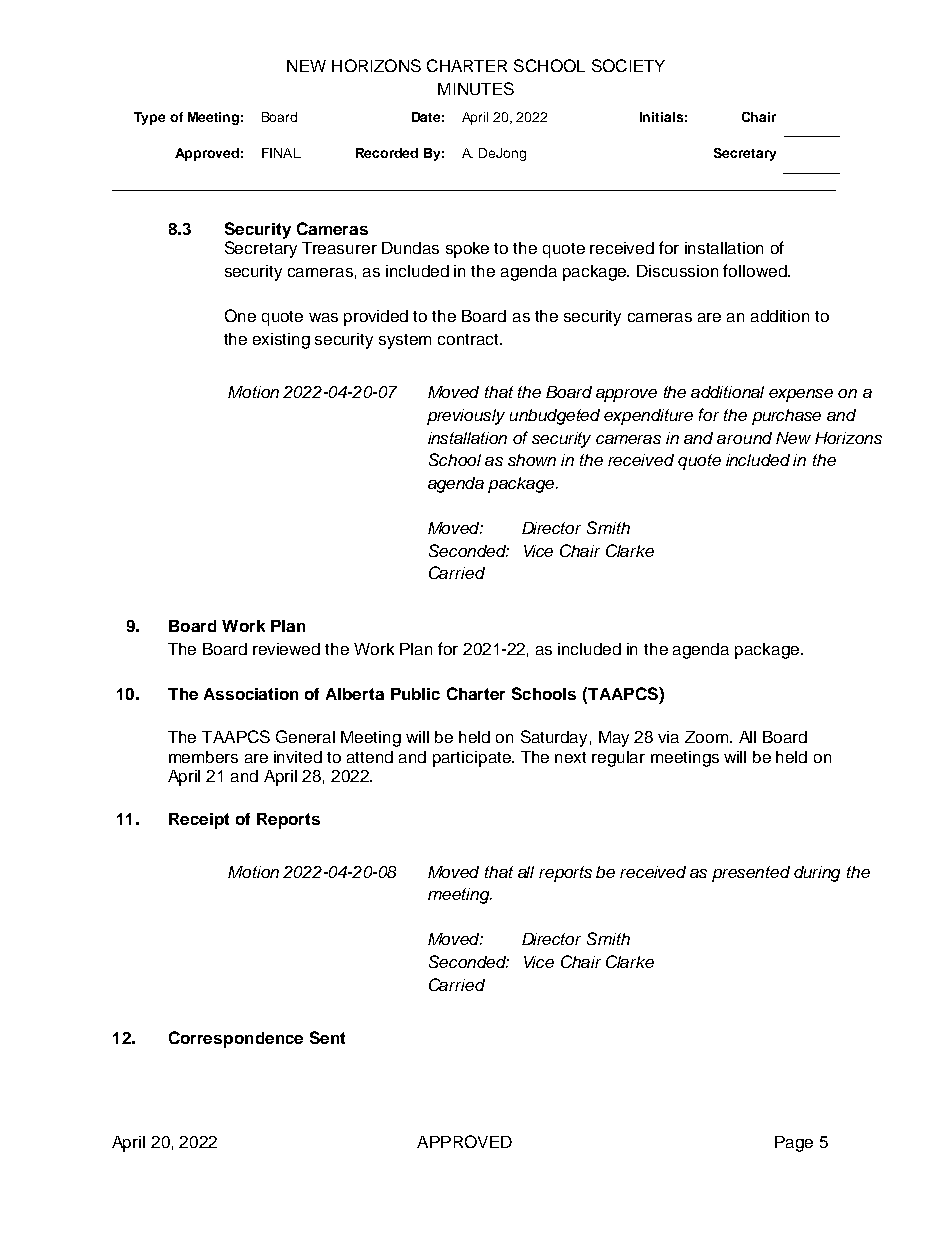 The image size is (952, 1233). I want to click on Public, so click(415, 694).
